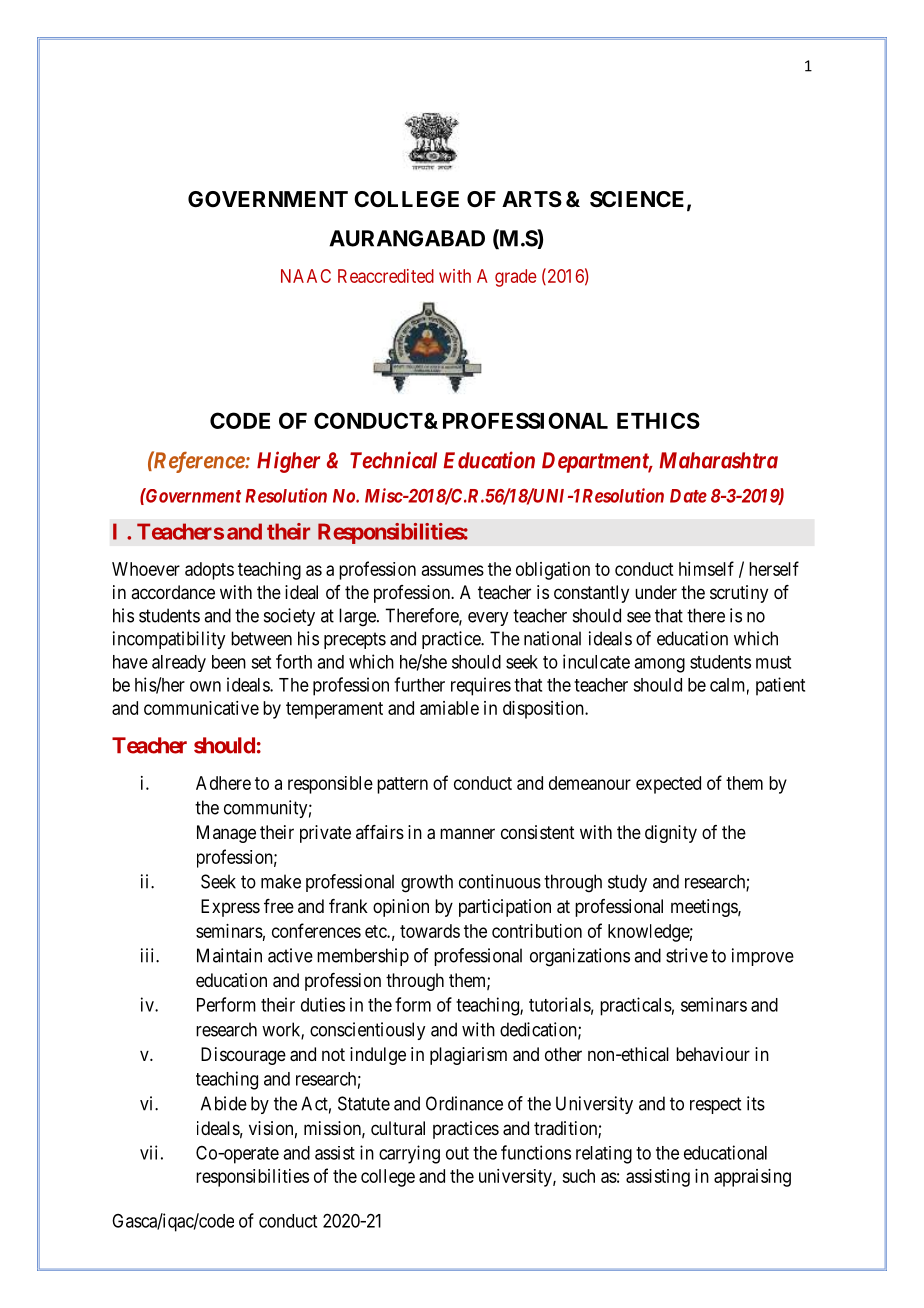 Image resolution: width=924 pixels, height=1308 pixels. Describe the element at coordinates (230, 908) in the screenshot. I see `Express` at that location.
